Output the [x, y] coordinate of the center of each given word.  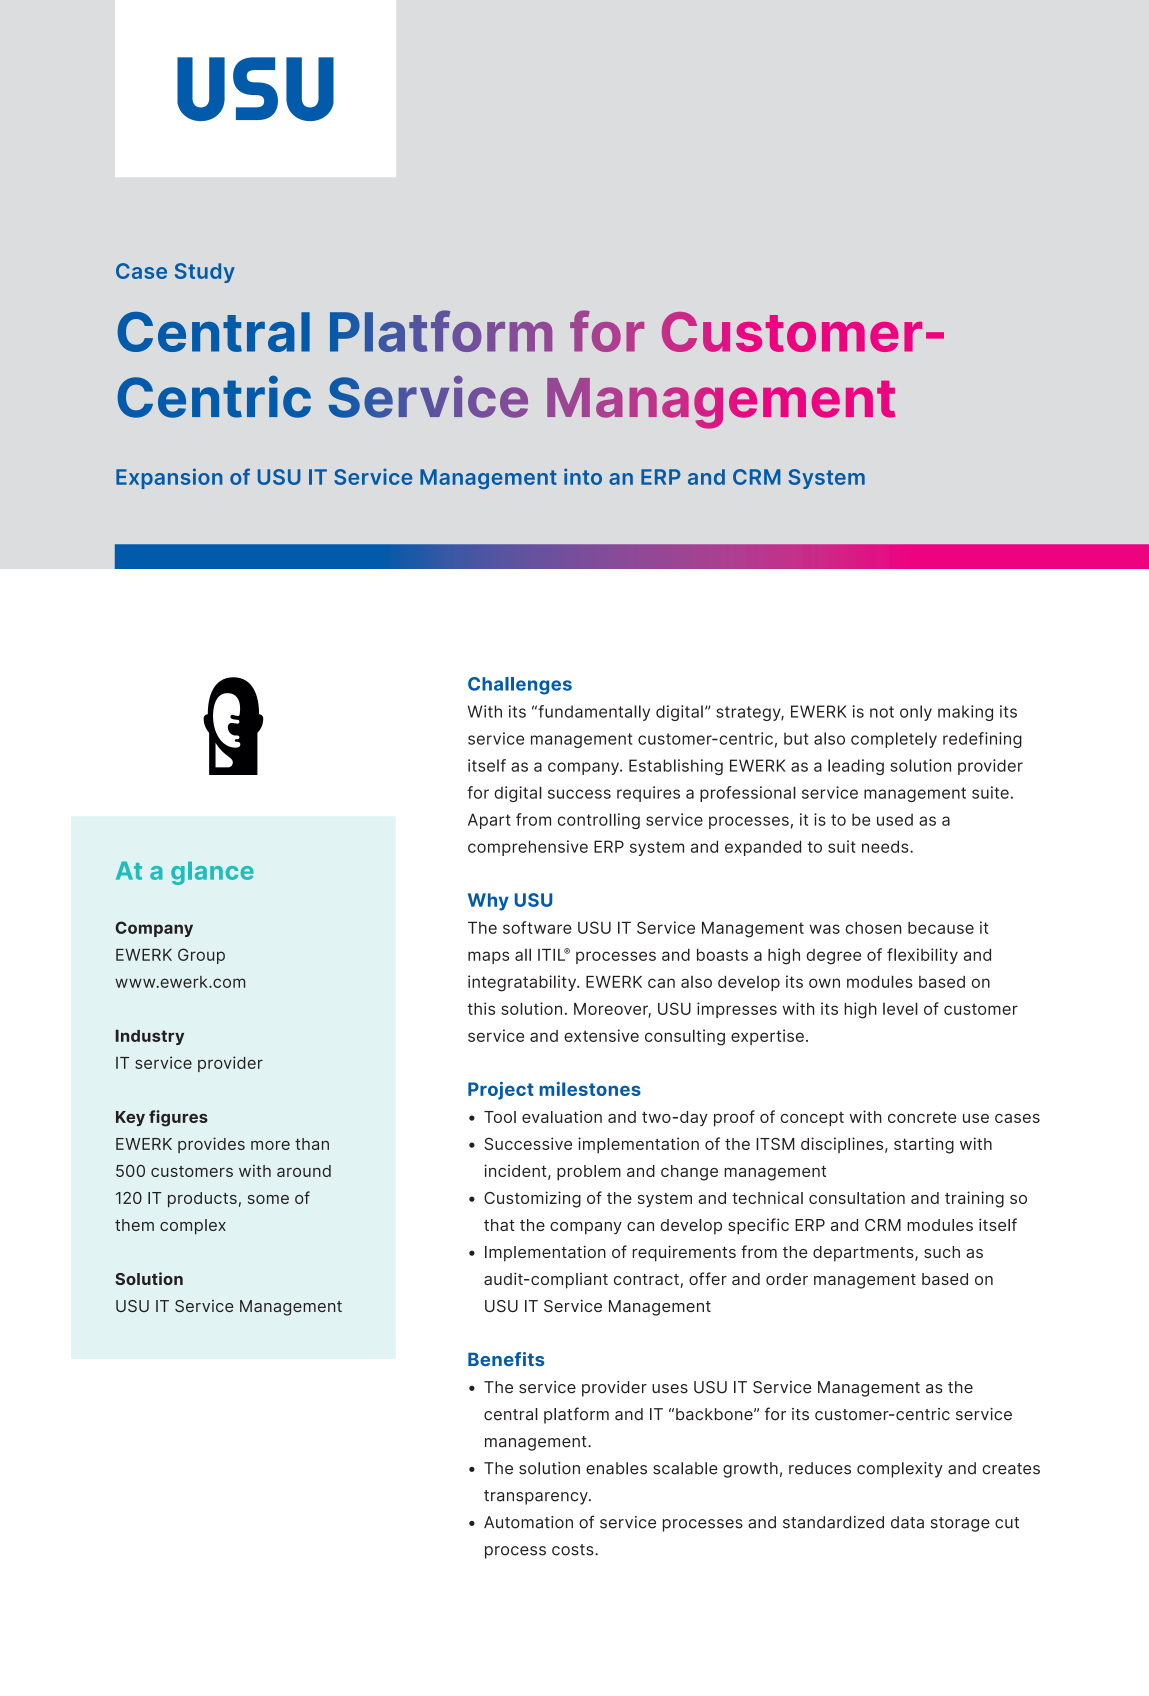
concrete [922, 1117]
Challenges [520, 686]
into [583, 476]
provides [211, 1145]
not [882, 712]
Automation [528, 1522]
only [916, 713]
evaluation [562, 1116]
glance [212, 873]
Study [205, 273]
